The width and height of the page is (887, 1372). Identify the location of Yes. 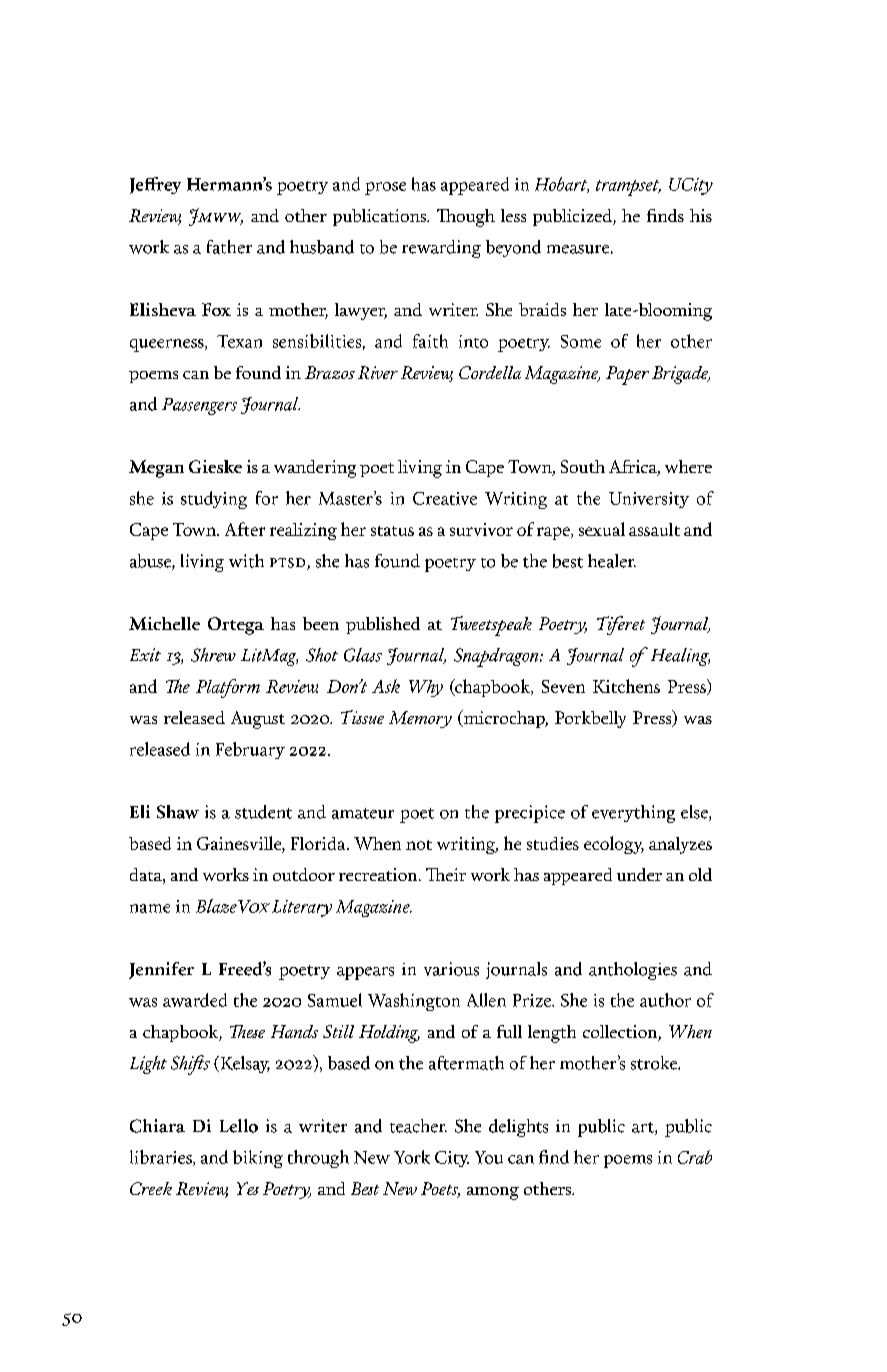
(248, 1188).
